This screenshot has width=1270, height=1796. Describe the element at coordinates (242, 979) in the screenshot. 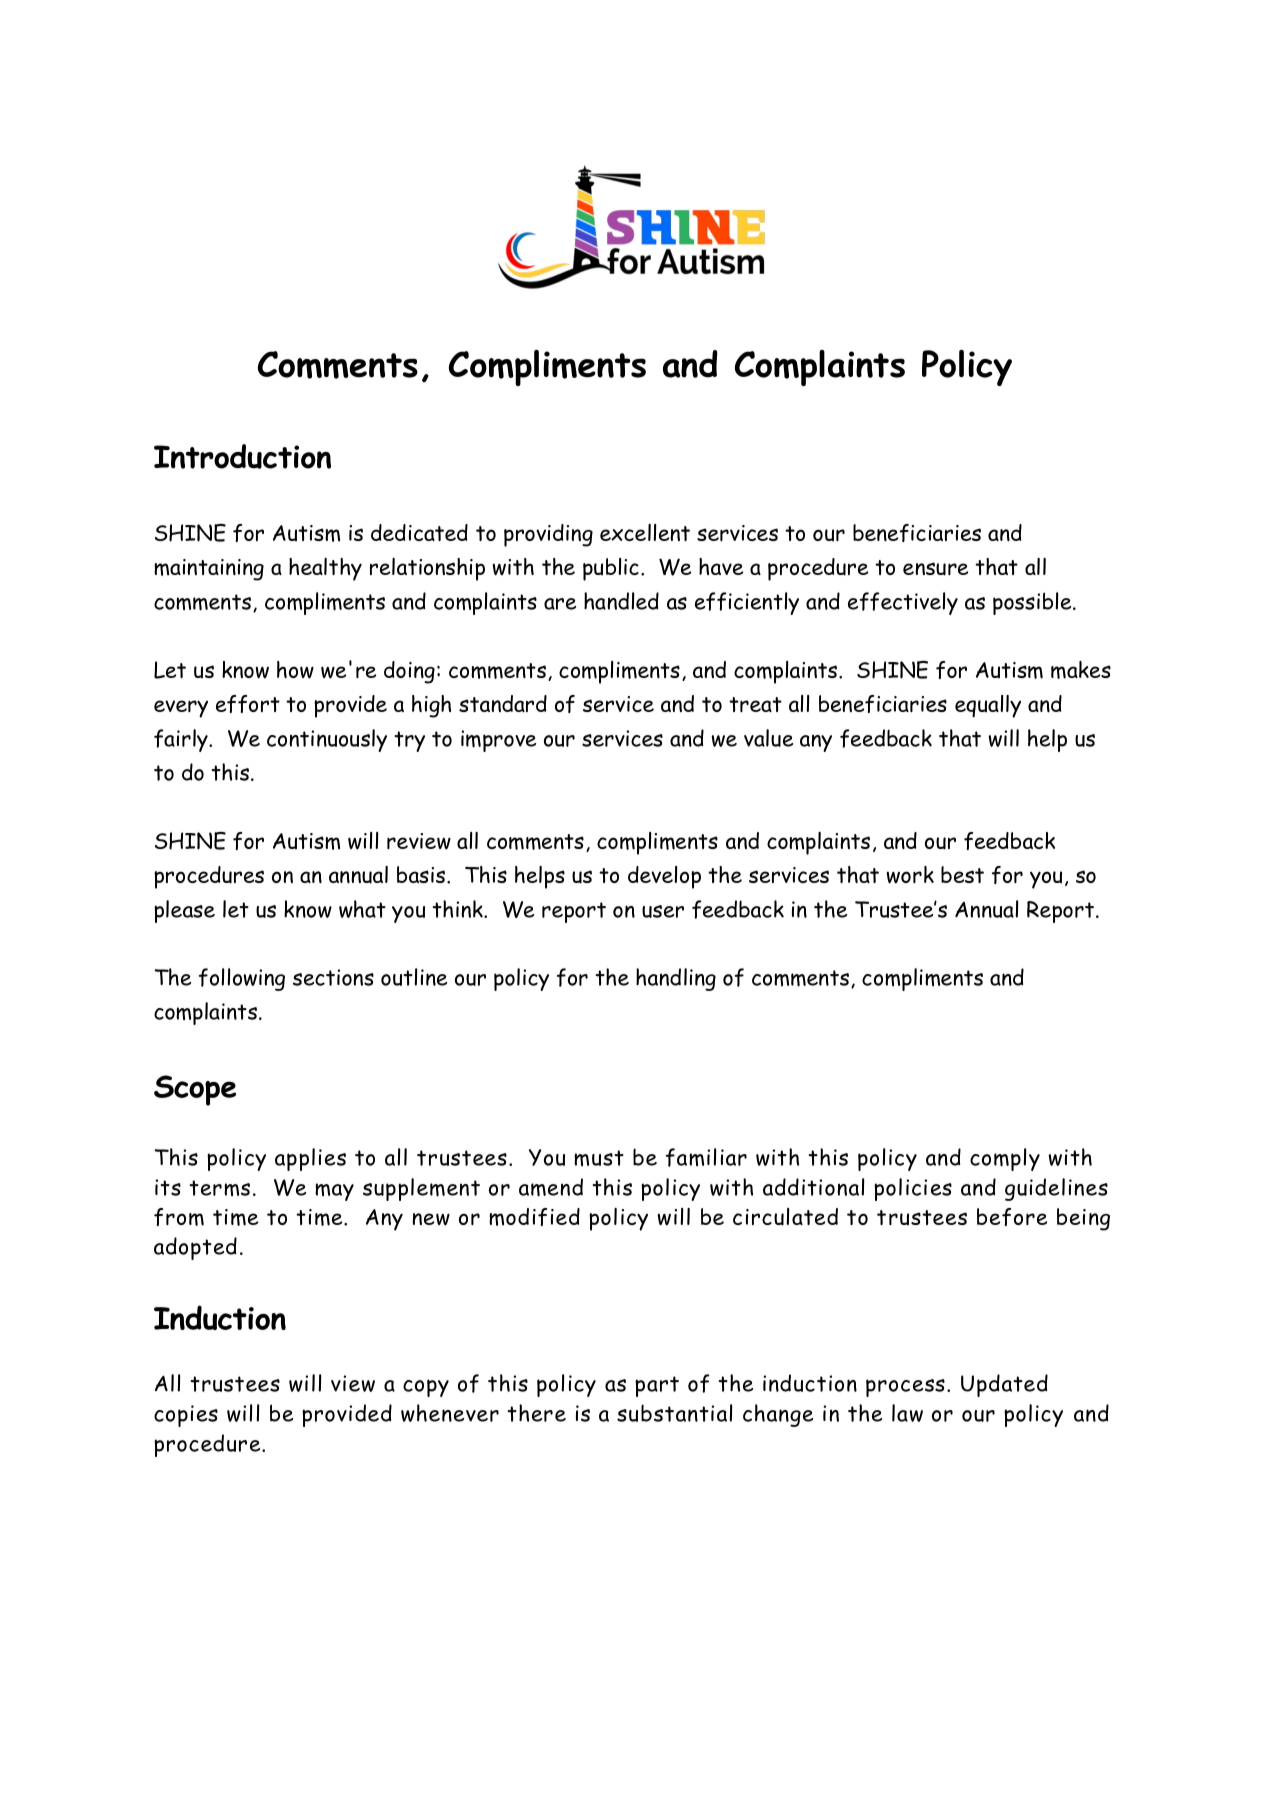

I see `following` at that location.
